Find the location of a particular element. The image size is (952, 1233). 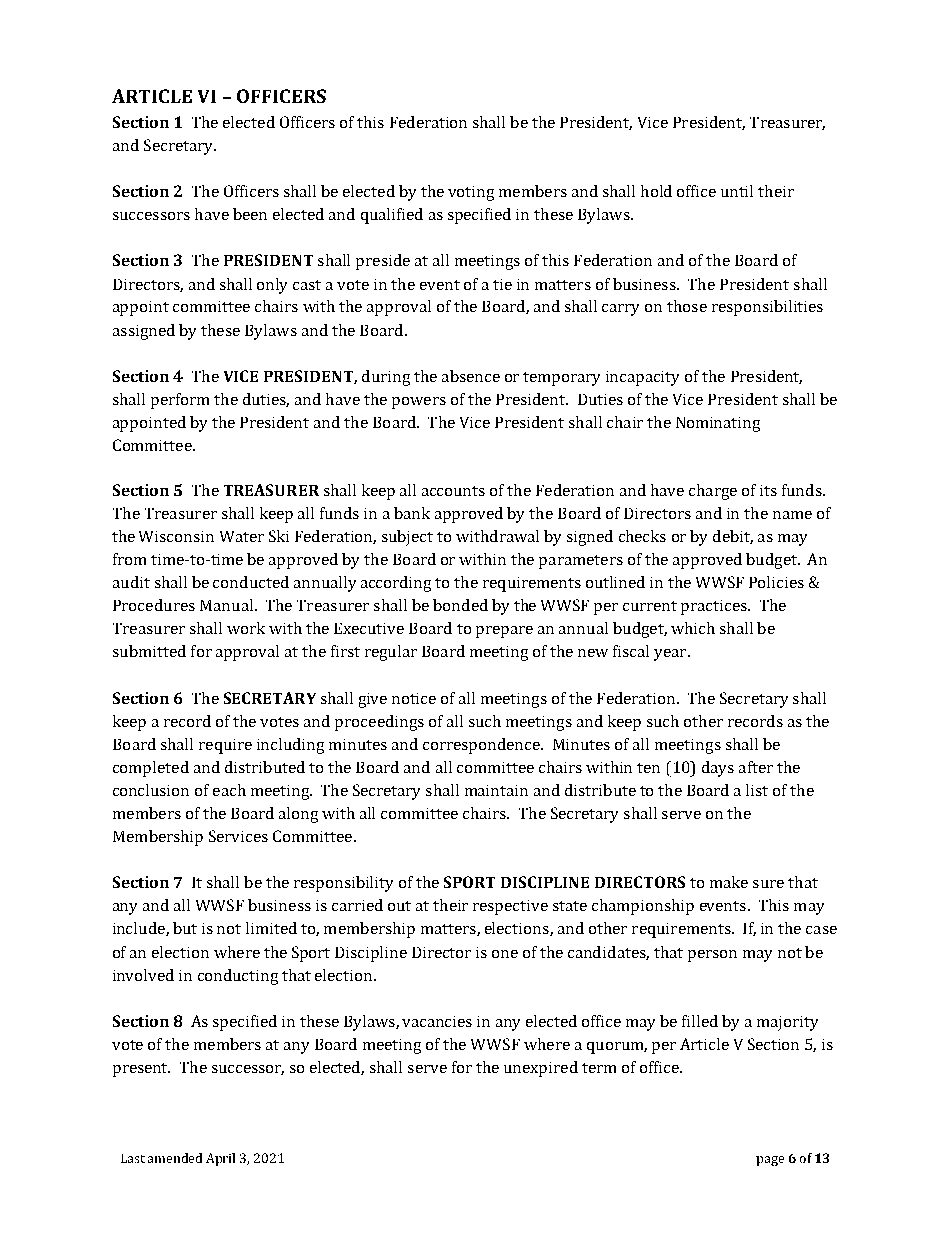

until is located at coordinates (737, 191).
